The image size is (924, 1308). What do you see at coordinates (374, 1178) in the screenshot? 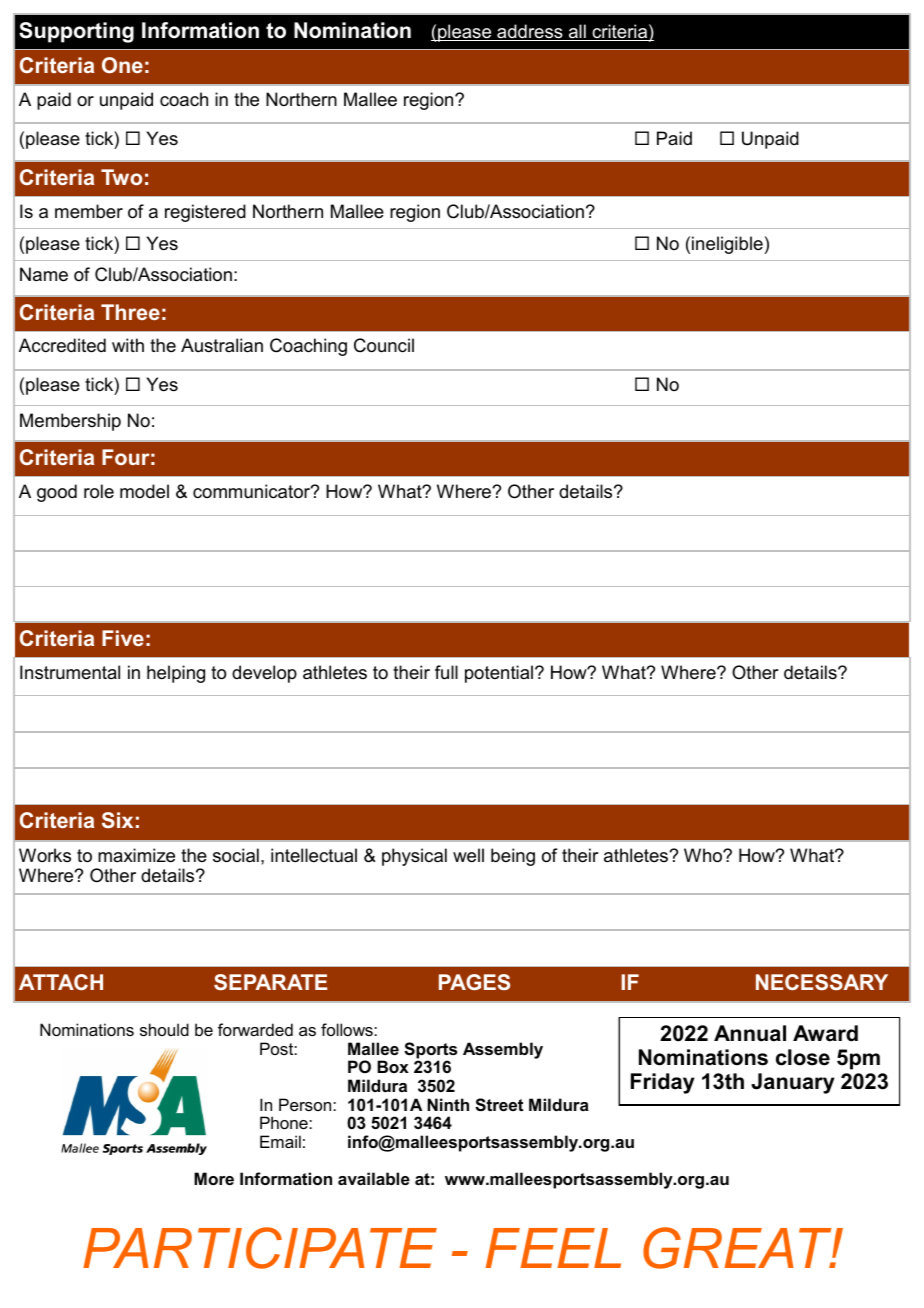
I see `available` at bounding box center [374, 1178].
